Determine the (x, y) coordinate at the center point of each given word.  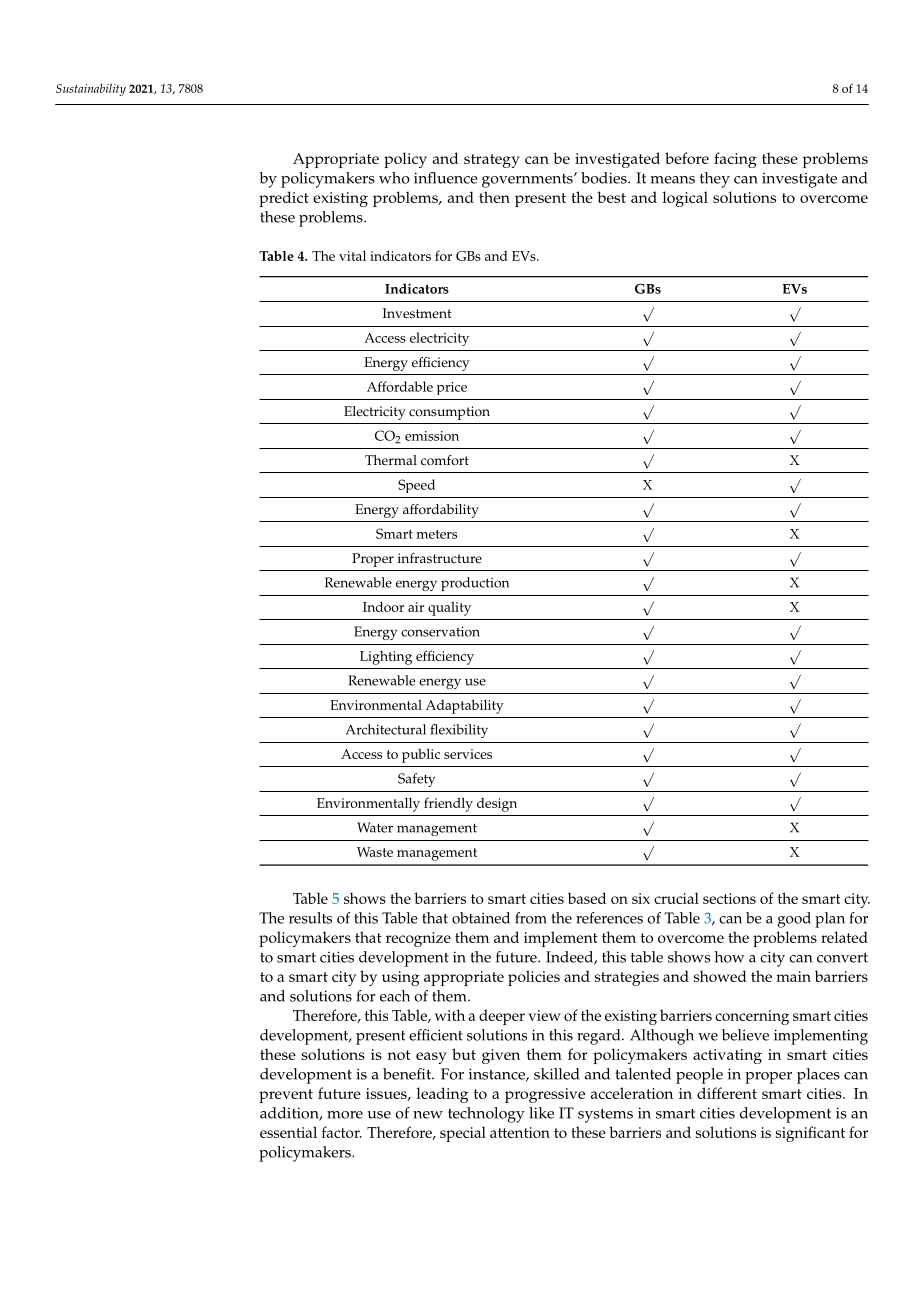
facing (735, 160)
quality (449, 609)
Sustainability (91, 90)
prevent (286, 1096)
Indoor (383, 606)
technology (486, 1115)
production (475, 584)
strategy (492, 161)
